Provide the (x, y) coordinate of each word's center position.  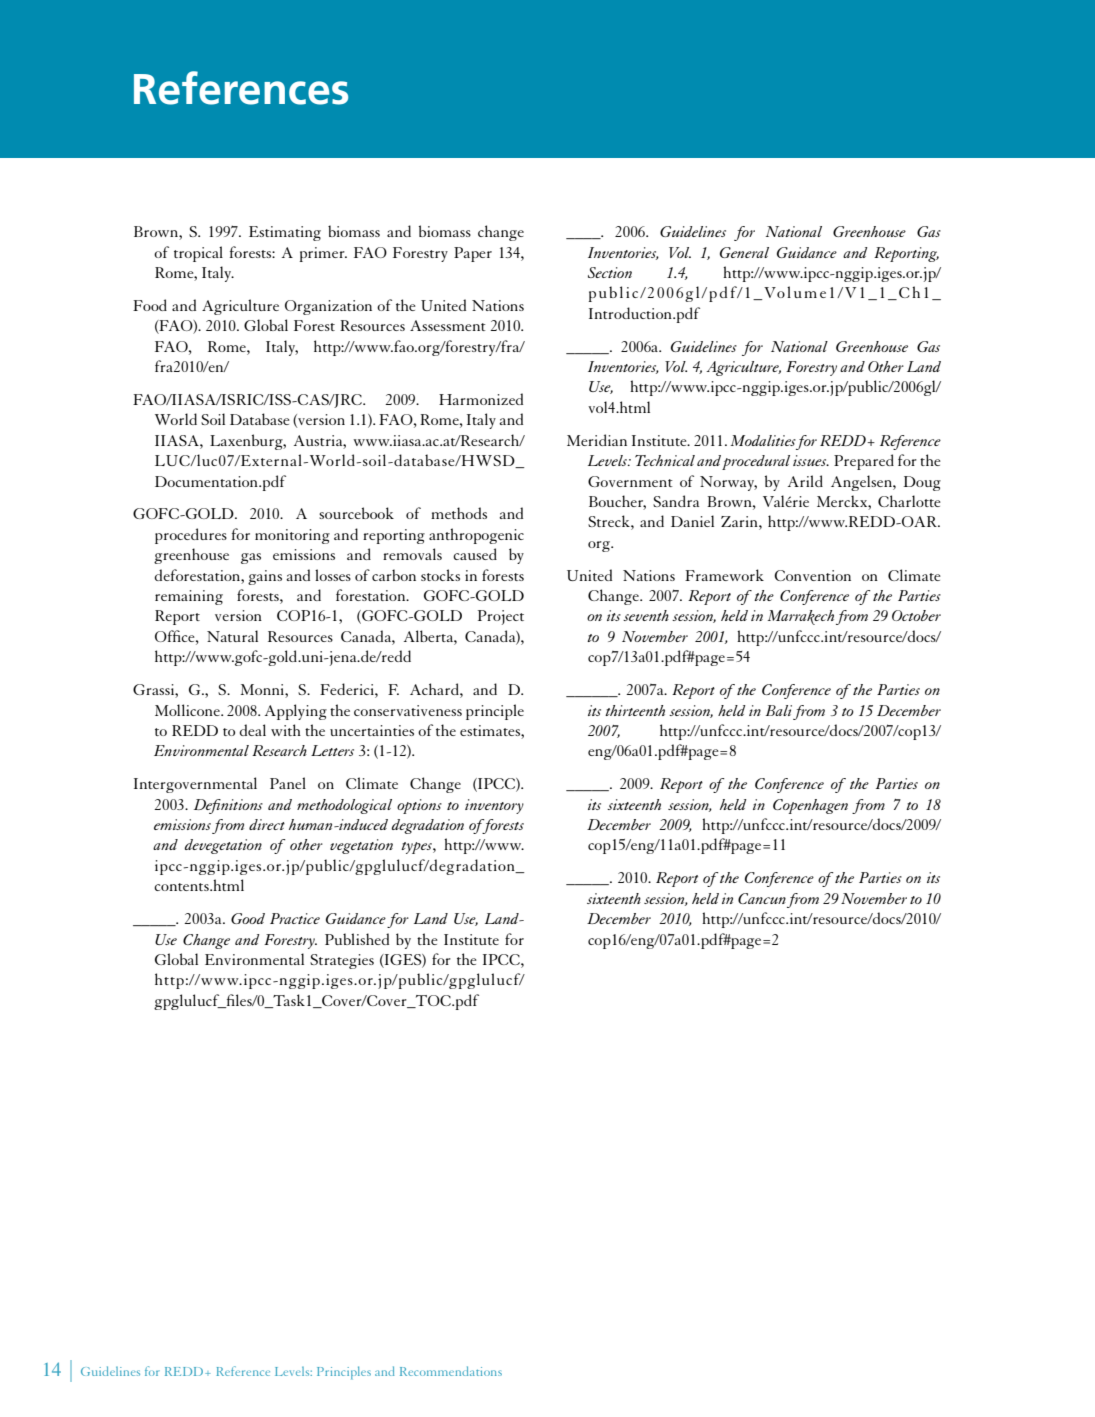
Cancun (762, 898)
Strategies (342, 961)
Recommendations (451, 1371)
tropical (198, 254)
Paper (473, 254)
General (744, 252)
